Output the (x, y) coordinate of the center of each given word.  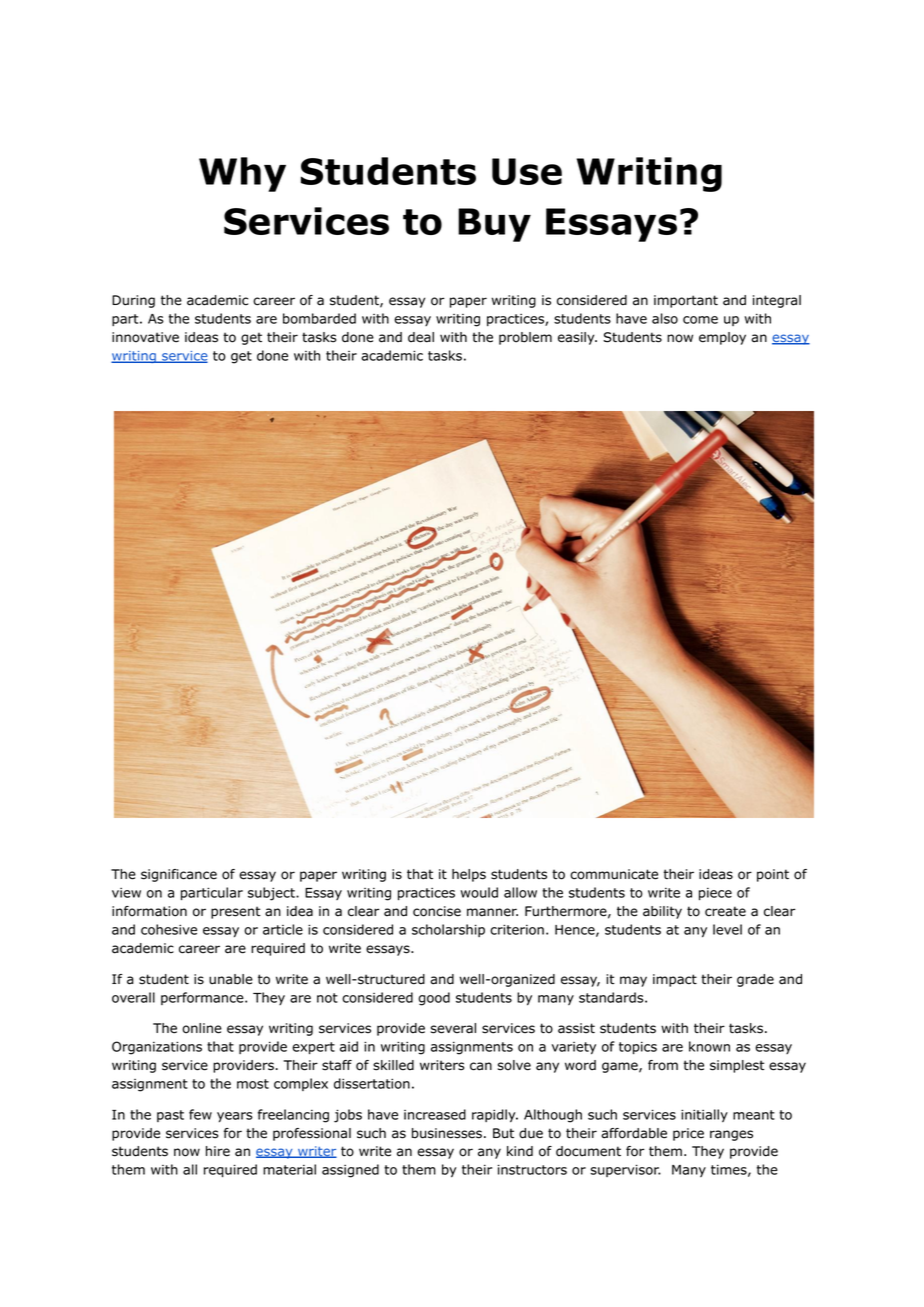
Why (242, 174)
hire (218, 1151)
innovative (145, 337)
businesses (447, 1133)
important (686, 301)
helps (469, 875)
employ (722, 338)
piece (715, 894)
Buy (494, 225)
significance (179, 875)
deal (421, 337)
